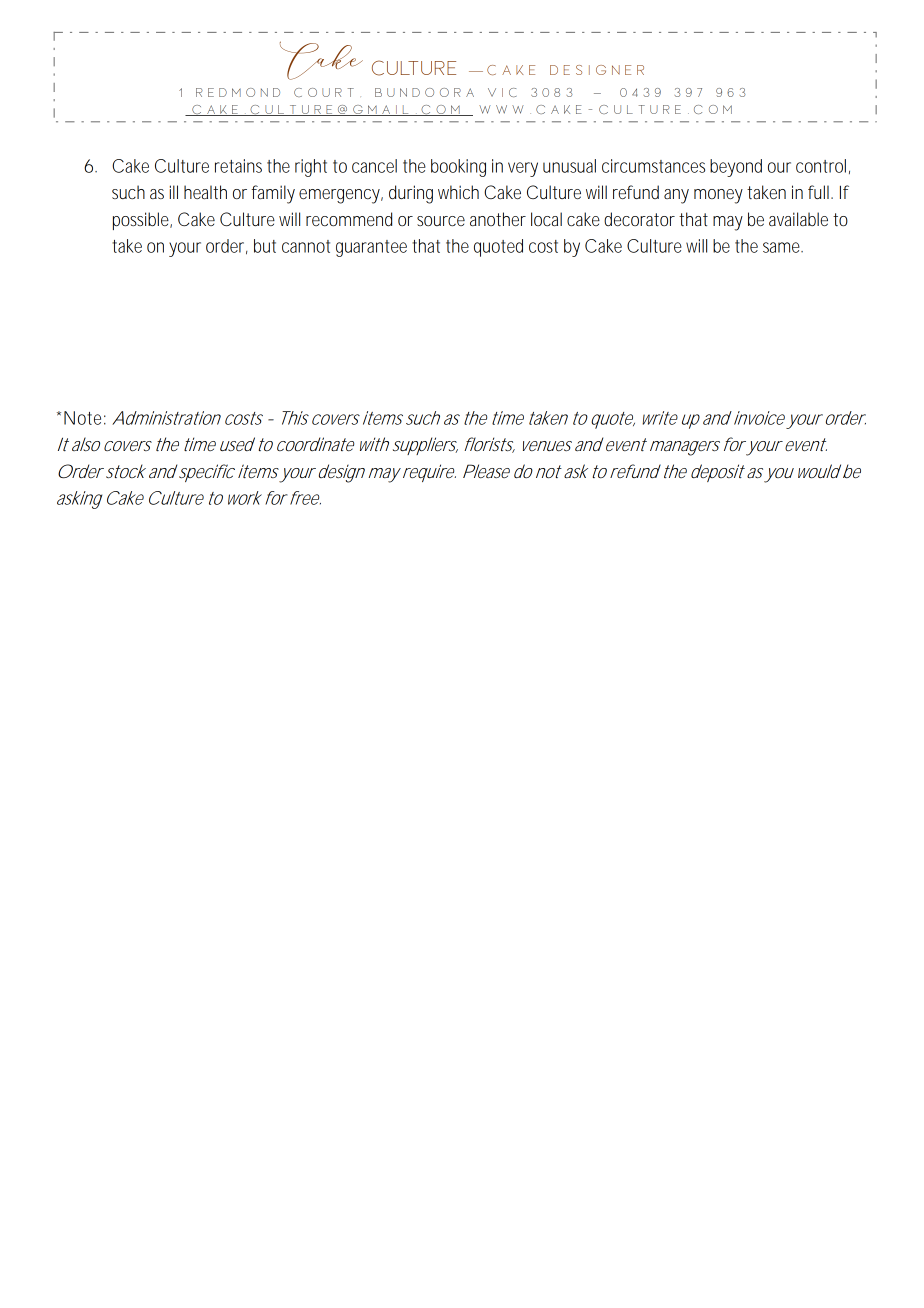 This document has height=1308, width=924. Describe the element at coordinates (798, 219) in the document. I see `available` at that location.
